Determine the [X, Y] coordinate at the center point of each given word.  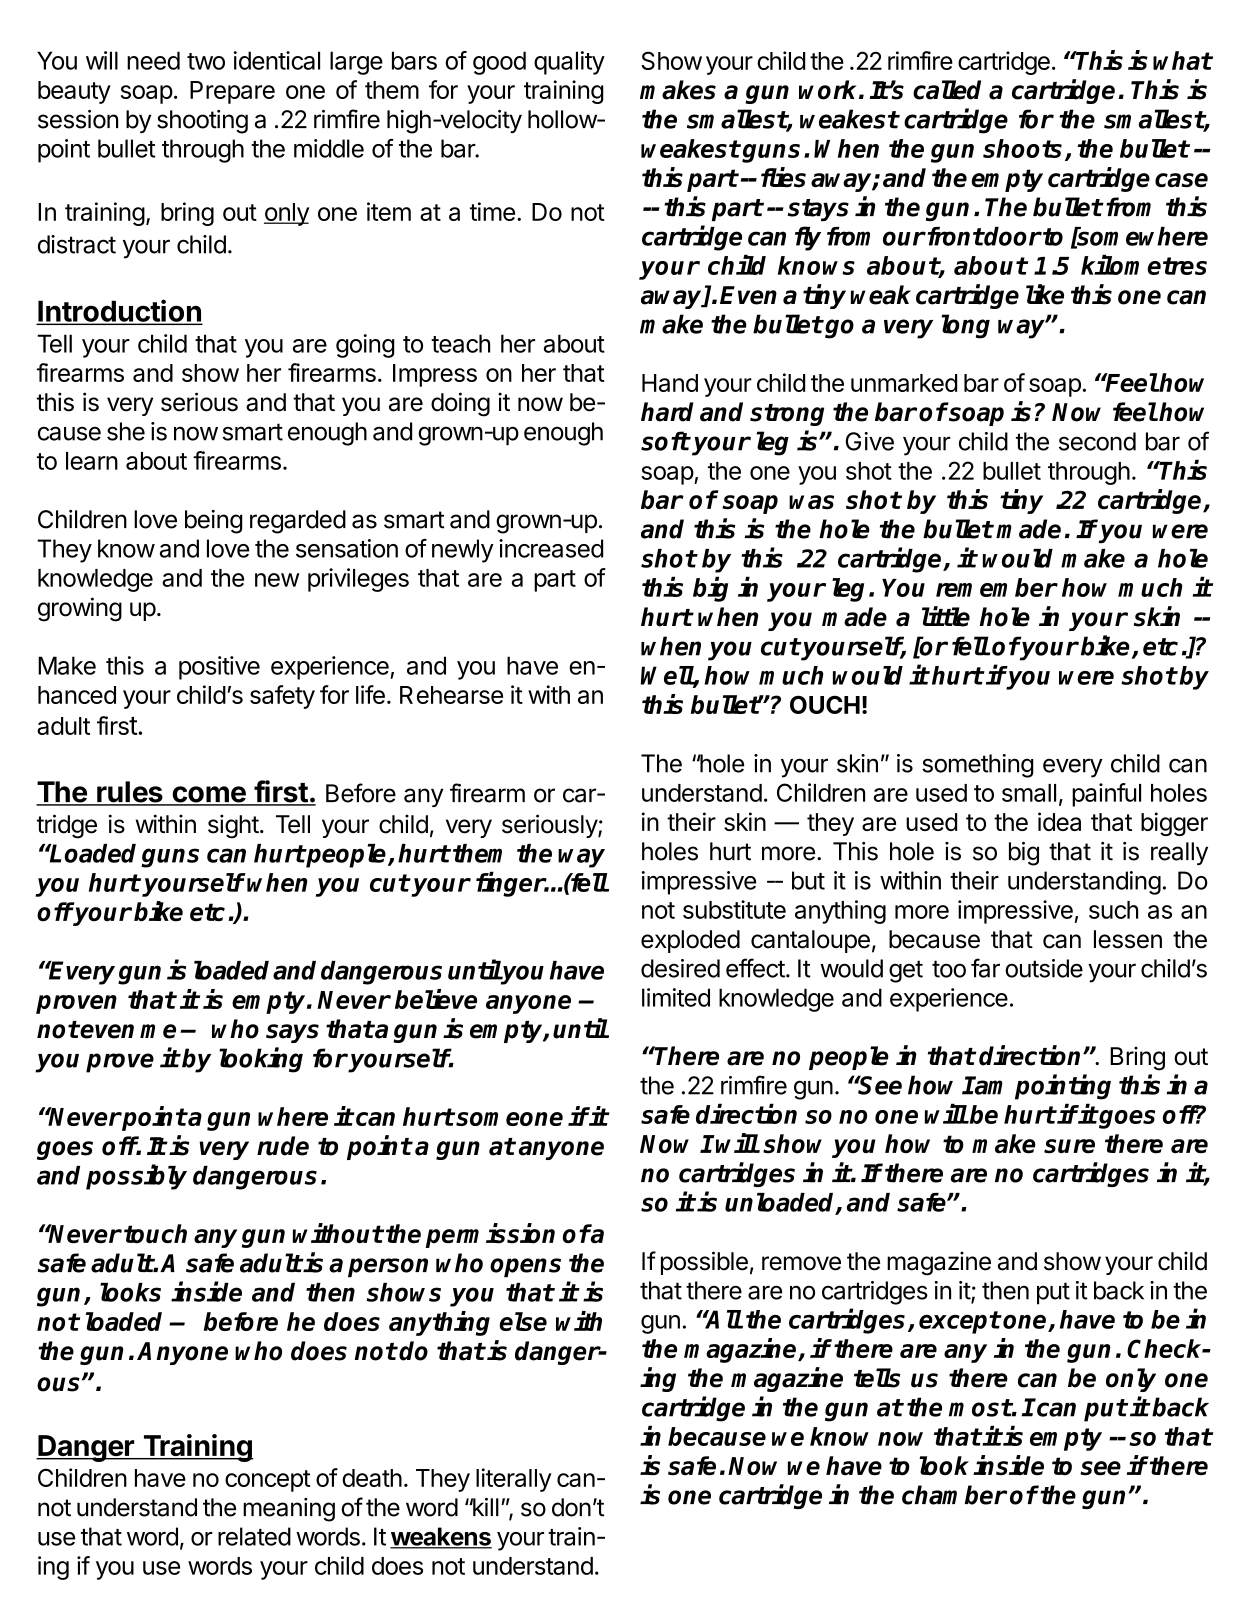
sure [1069, 1146]
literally [513, 1480]
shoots [1022, 148]
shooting [202, 122]
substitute [734, 909]
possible [704, 1263]
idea [1059, 821]
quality [569, 63]
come [209, 795]
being [214, 522]
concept [268, 1481]
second [1097, 441]
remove [801, 1263]
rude [283, 1146]
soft [665, 441]
